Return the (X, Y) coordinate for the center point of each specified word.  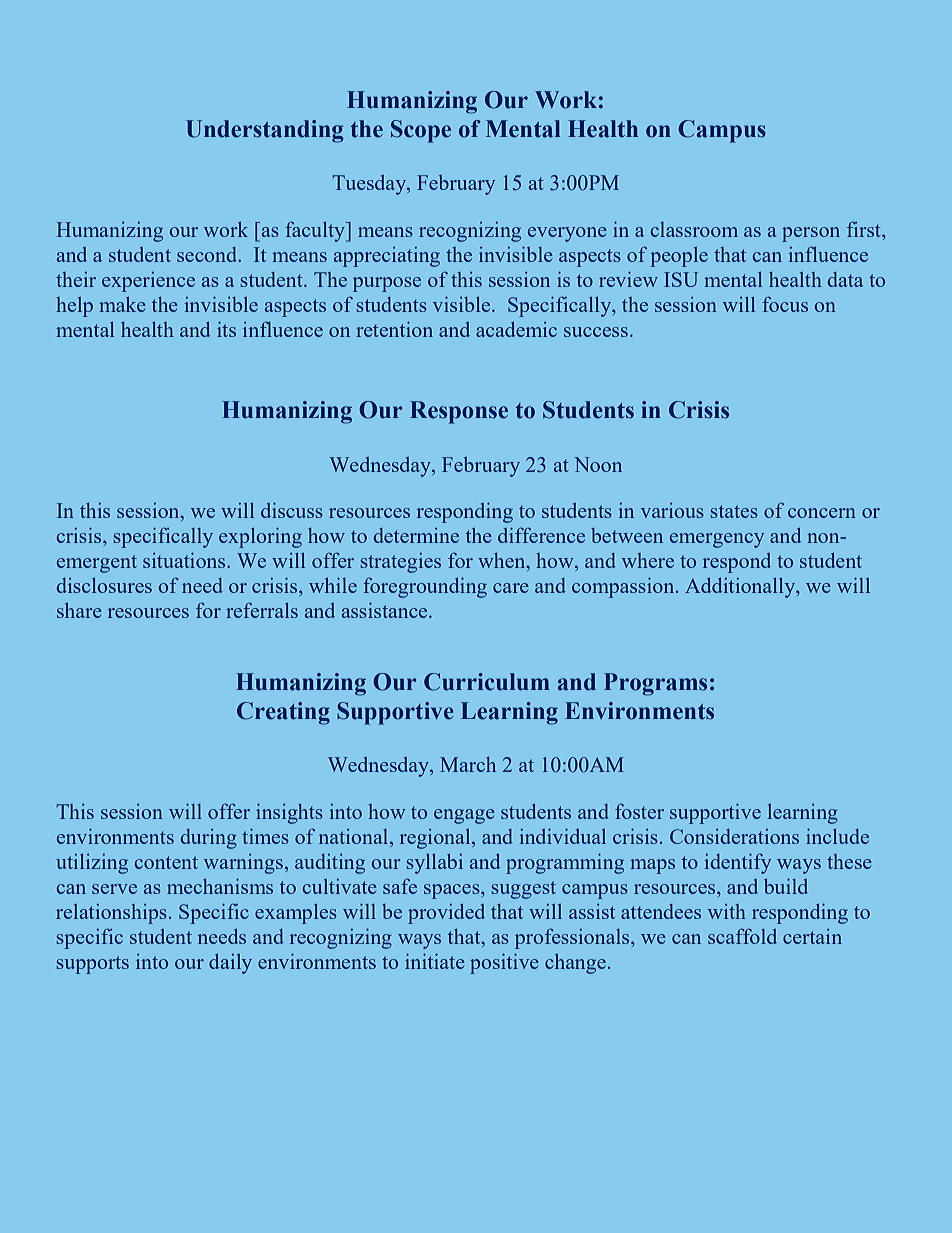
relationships (111, 914)
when (503, 562)
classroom (694, 229)
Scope (421, 131)
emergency (717, 540)
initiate (435, 961)
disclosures (104, 585)
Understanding (265, 131)
